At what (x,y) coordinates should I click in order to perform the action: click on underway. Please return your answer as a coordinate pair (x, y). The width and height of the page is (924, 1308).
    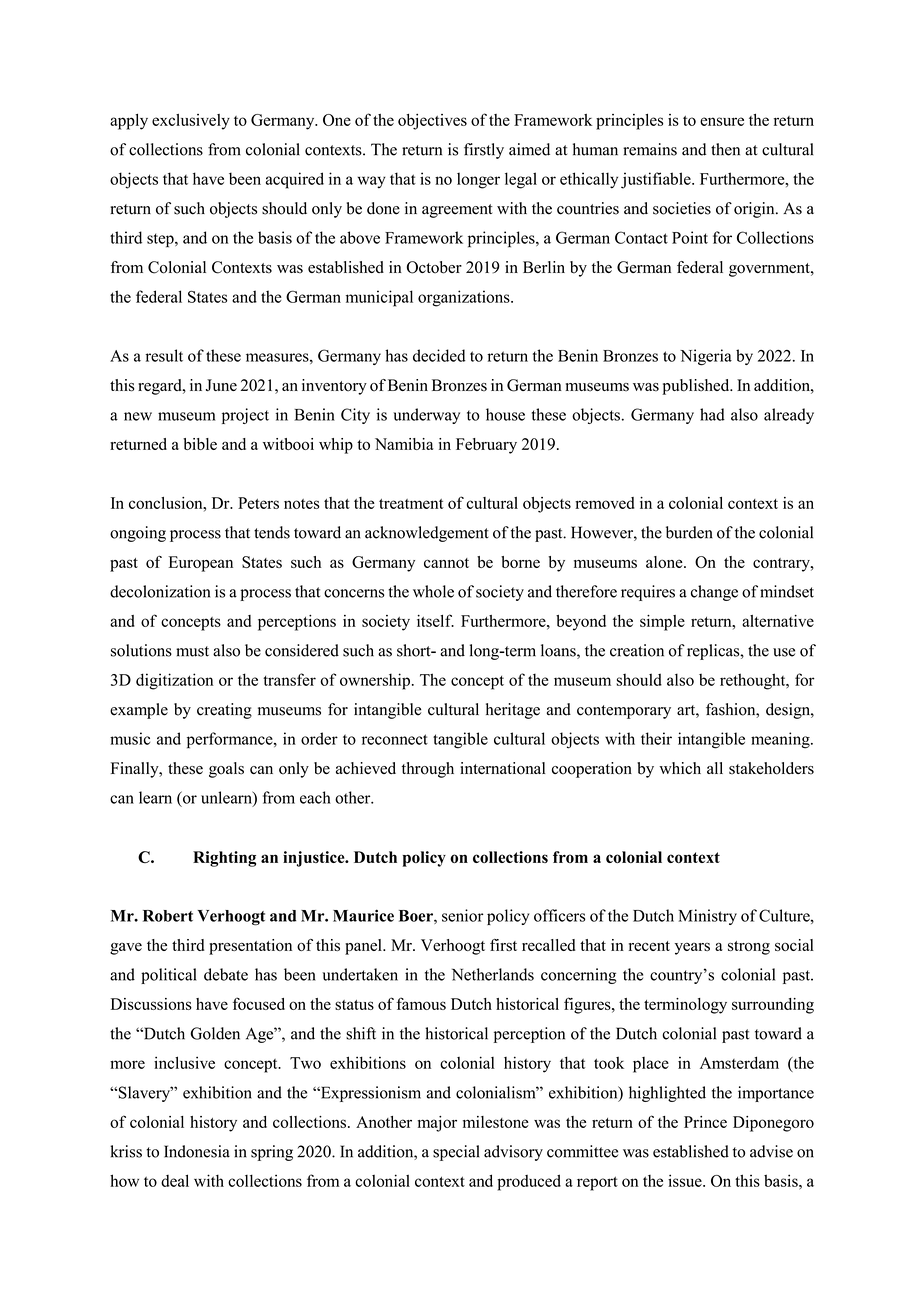
    Looking at the image, I should click on (426, 416).
